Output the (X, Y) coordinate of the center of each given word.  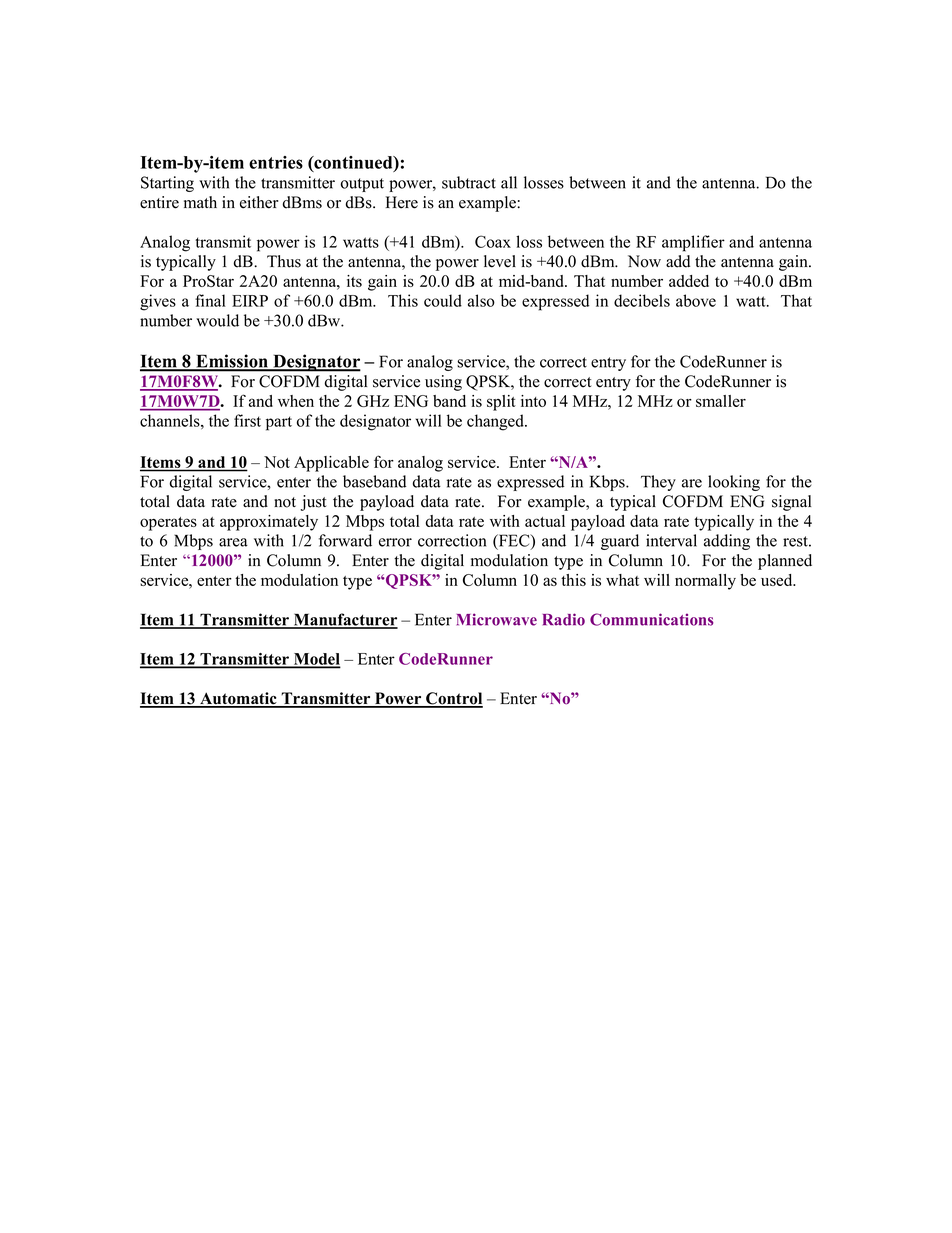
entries (276, 162)
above (696, 300)
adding (727, 542)
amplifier (693, 243)
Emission (232, 362)
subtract (469, 182)
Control (453, 699)
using (443, 383)
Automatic (238, 699)
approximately (269, 523)
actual (545, 521)
